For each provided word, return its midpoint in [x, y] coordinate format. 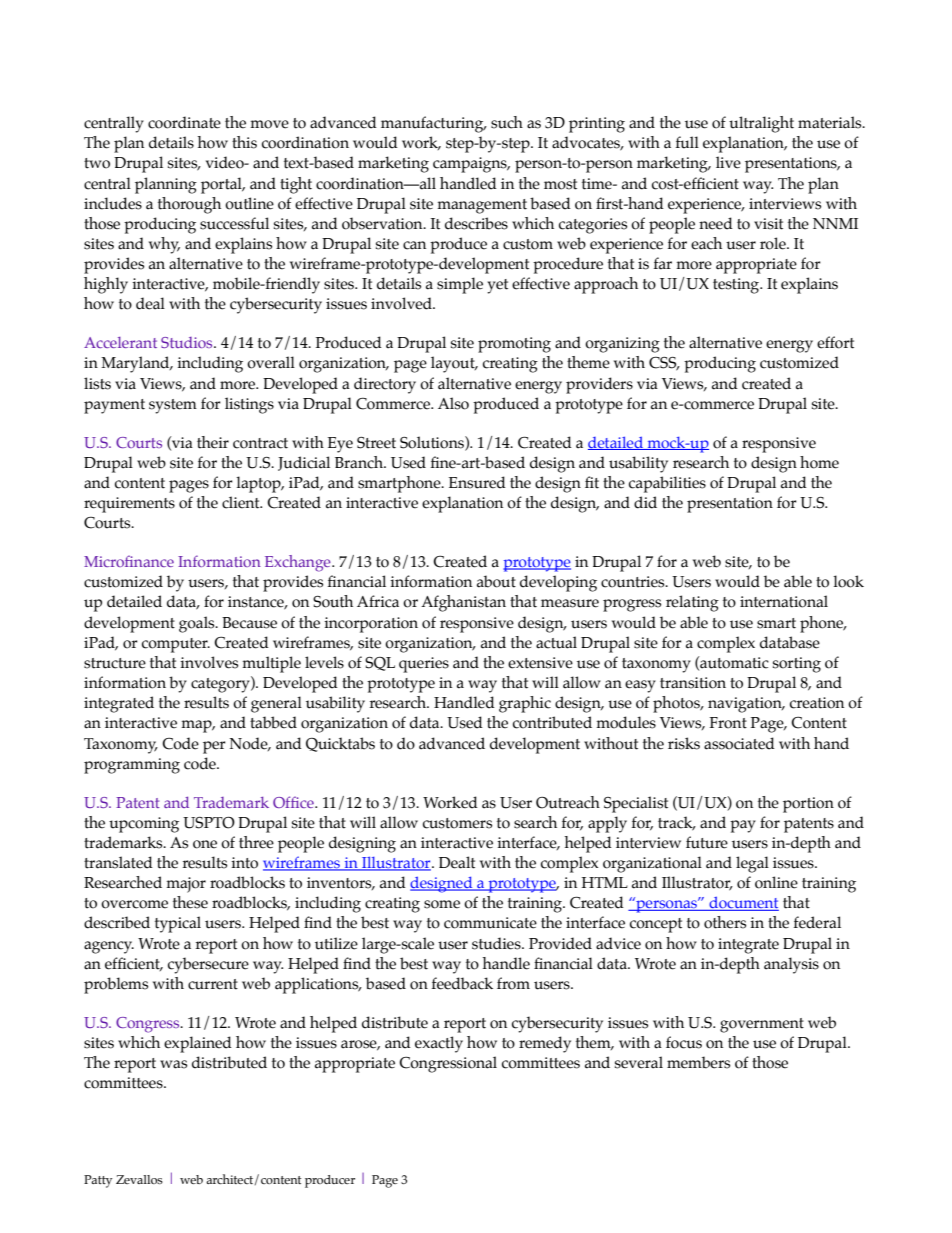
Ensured [477, 482]
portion [808, 805]
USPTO [209, 823]
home [819, 462]
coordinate [184, 122]
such [507, 122]
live [728, 162]
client [242, 502]
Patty [98, 1181]
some [442, 904]
